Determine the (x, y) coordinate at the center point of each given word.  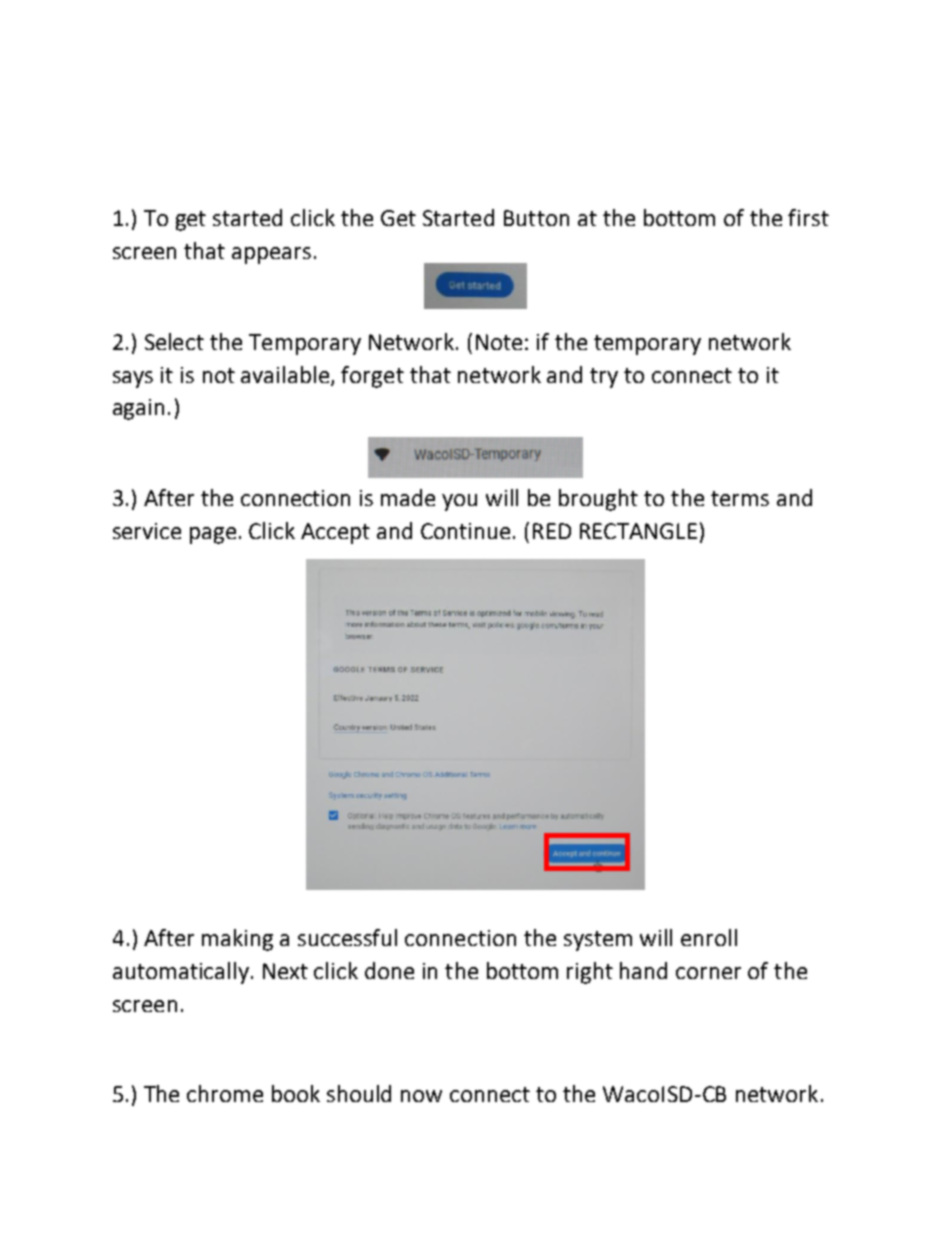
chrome (225, 1093)
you (459, 502)
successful (347, 937)
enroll (709, 937)
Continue (465, 531)
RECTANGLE (638, 531)
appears (271, 255)
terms (740, 498)
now (421, 1096)
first (808, 217)
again (138, 409)
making (237, 940)
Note (499, 342)
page (213, 535)
